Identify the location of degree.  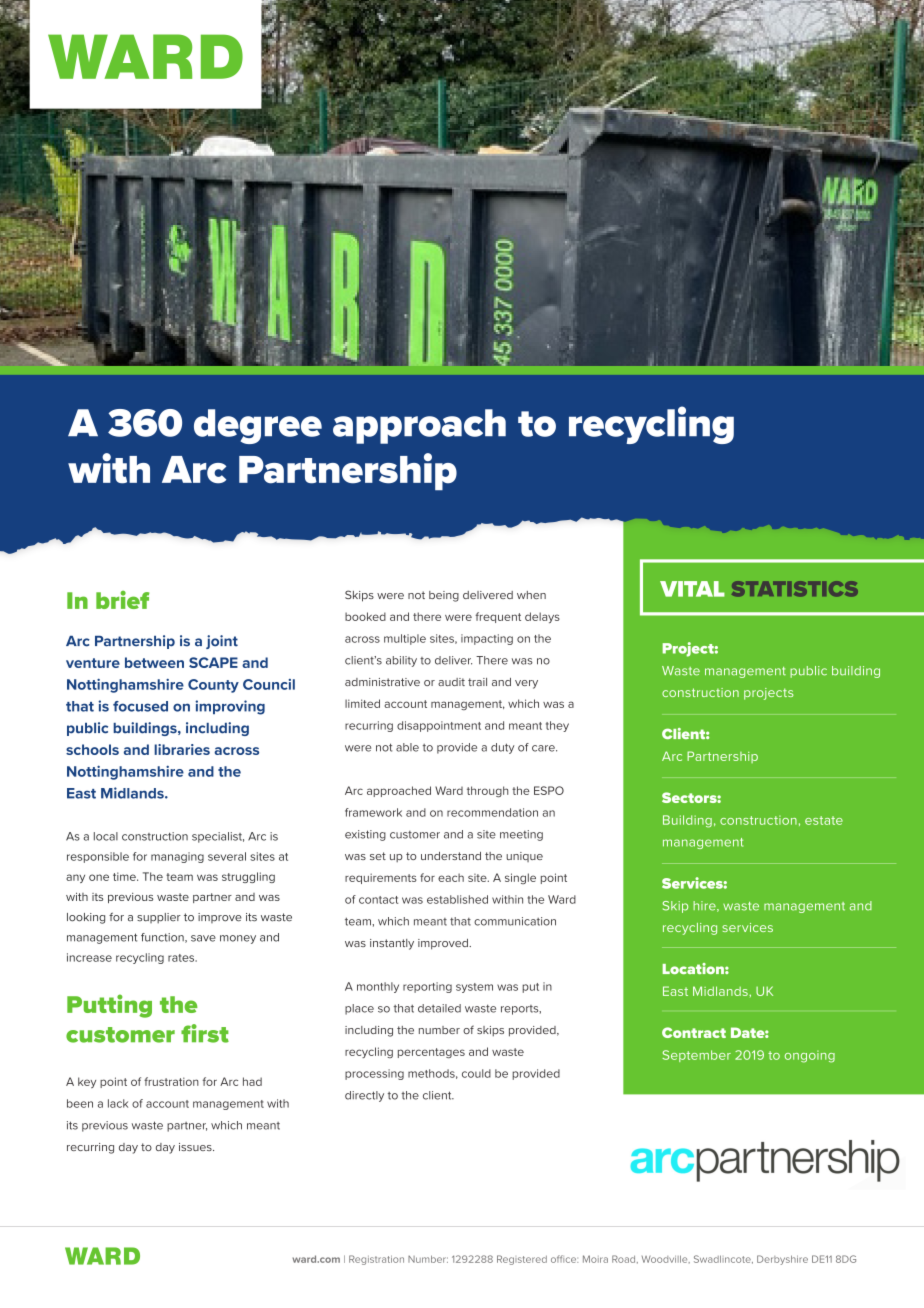
(258, 426).
